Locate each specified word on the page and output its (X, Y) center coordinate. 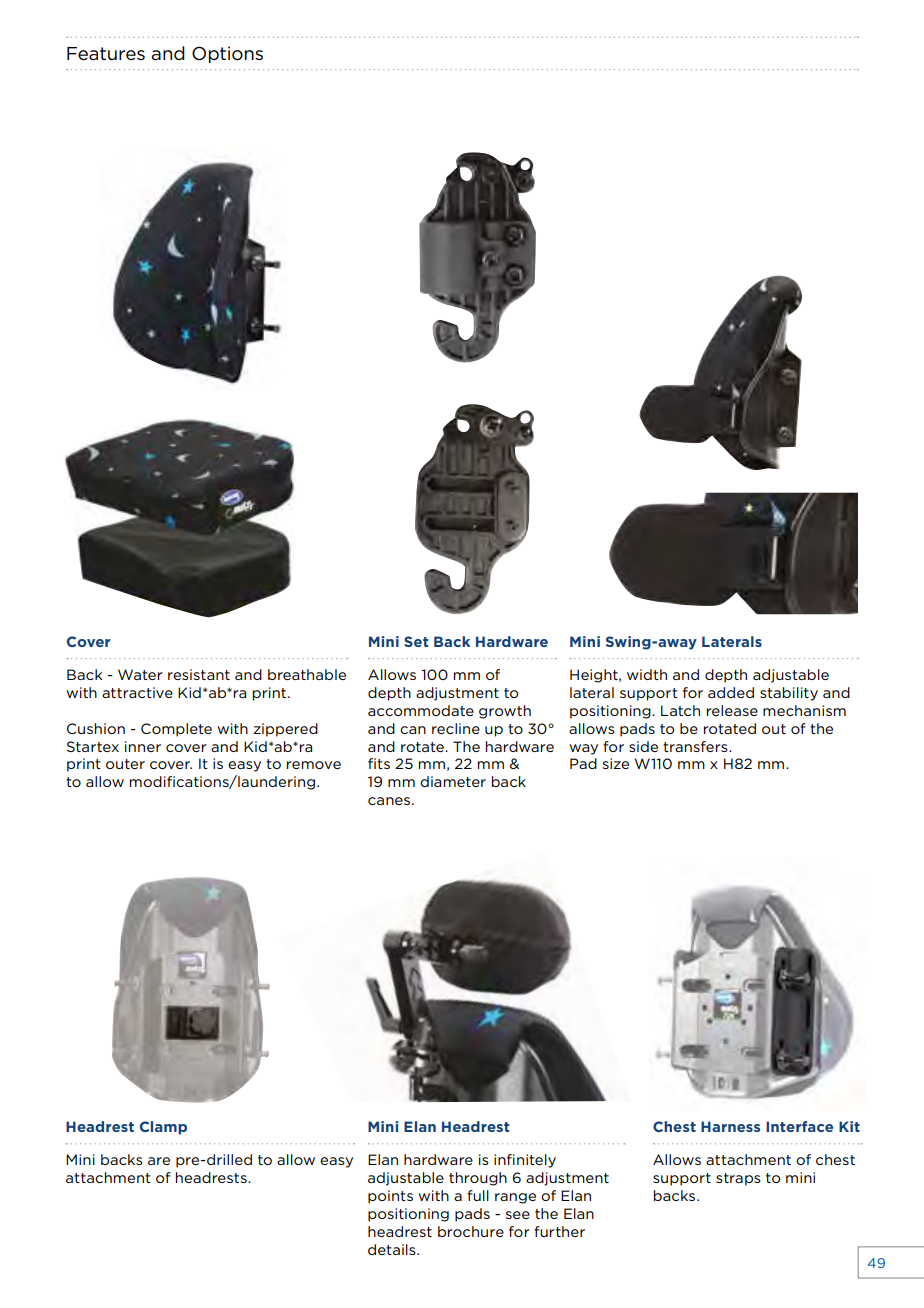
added (731, 692)
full (478, 1195)
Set (416, 641)
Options (227, 54)
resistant (199, 674)
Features (106, 54)
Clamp (163, 1128)
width (647, 674)
